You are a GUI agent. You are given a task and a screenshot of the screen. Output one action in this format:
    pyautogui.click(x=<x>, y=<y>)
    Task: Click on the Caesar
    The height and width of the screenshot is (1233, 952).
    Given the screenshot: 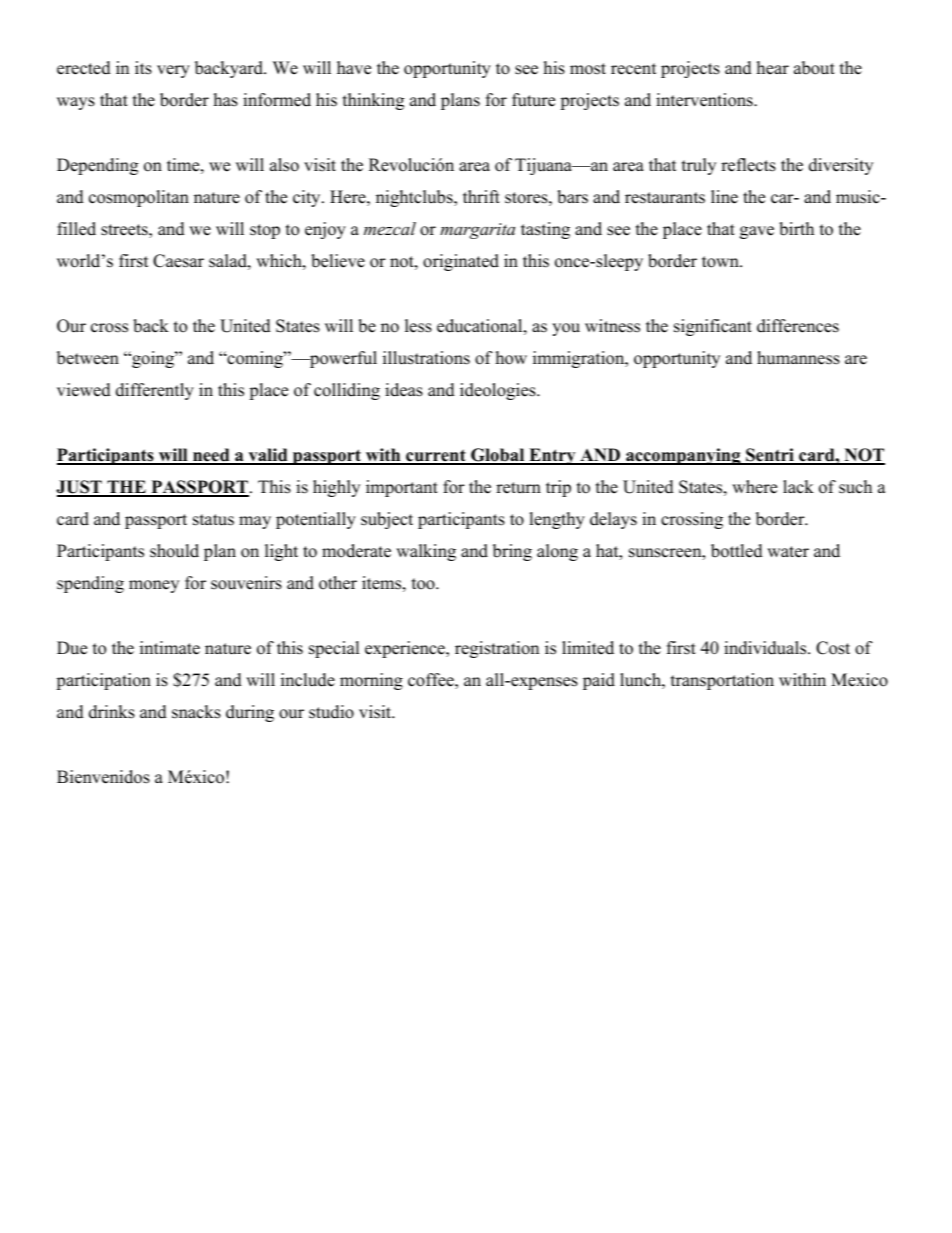 What is the action you would take?
    pyautogui.click(x=178, y=261)
